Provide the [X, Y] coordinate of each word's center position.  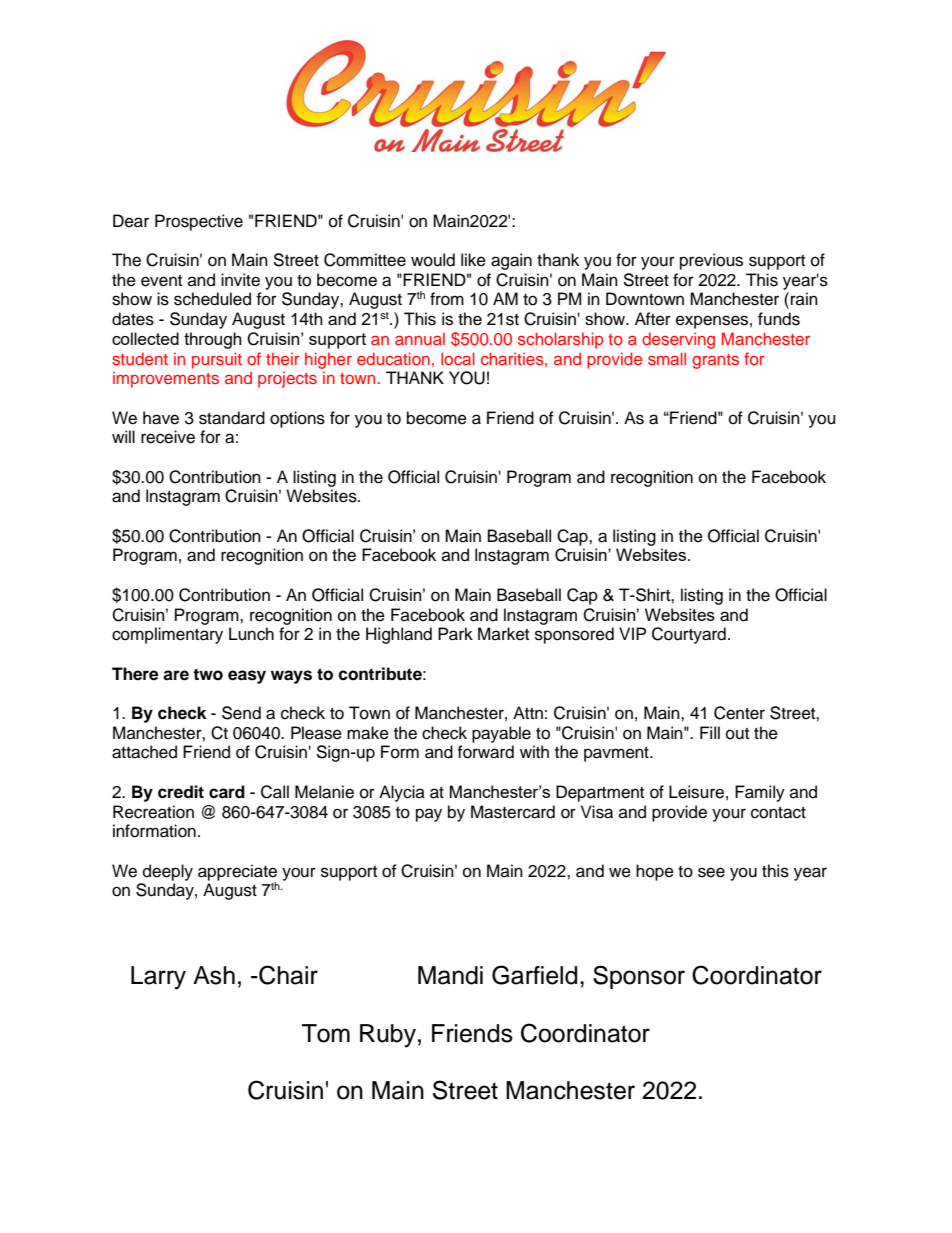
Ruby [388, 1036]
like [473, 260]
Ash [214, 975]
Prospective [199, 222]
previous [711, 261]
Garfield [534, 975]
